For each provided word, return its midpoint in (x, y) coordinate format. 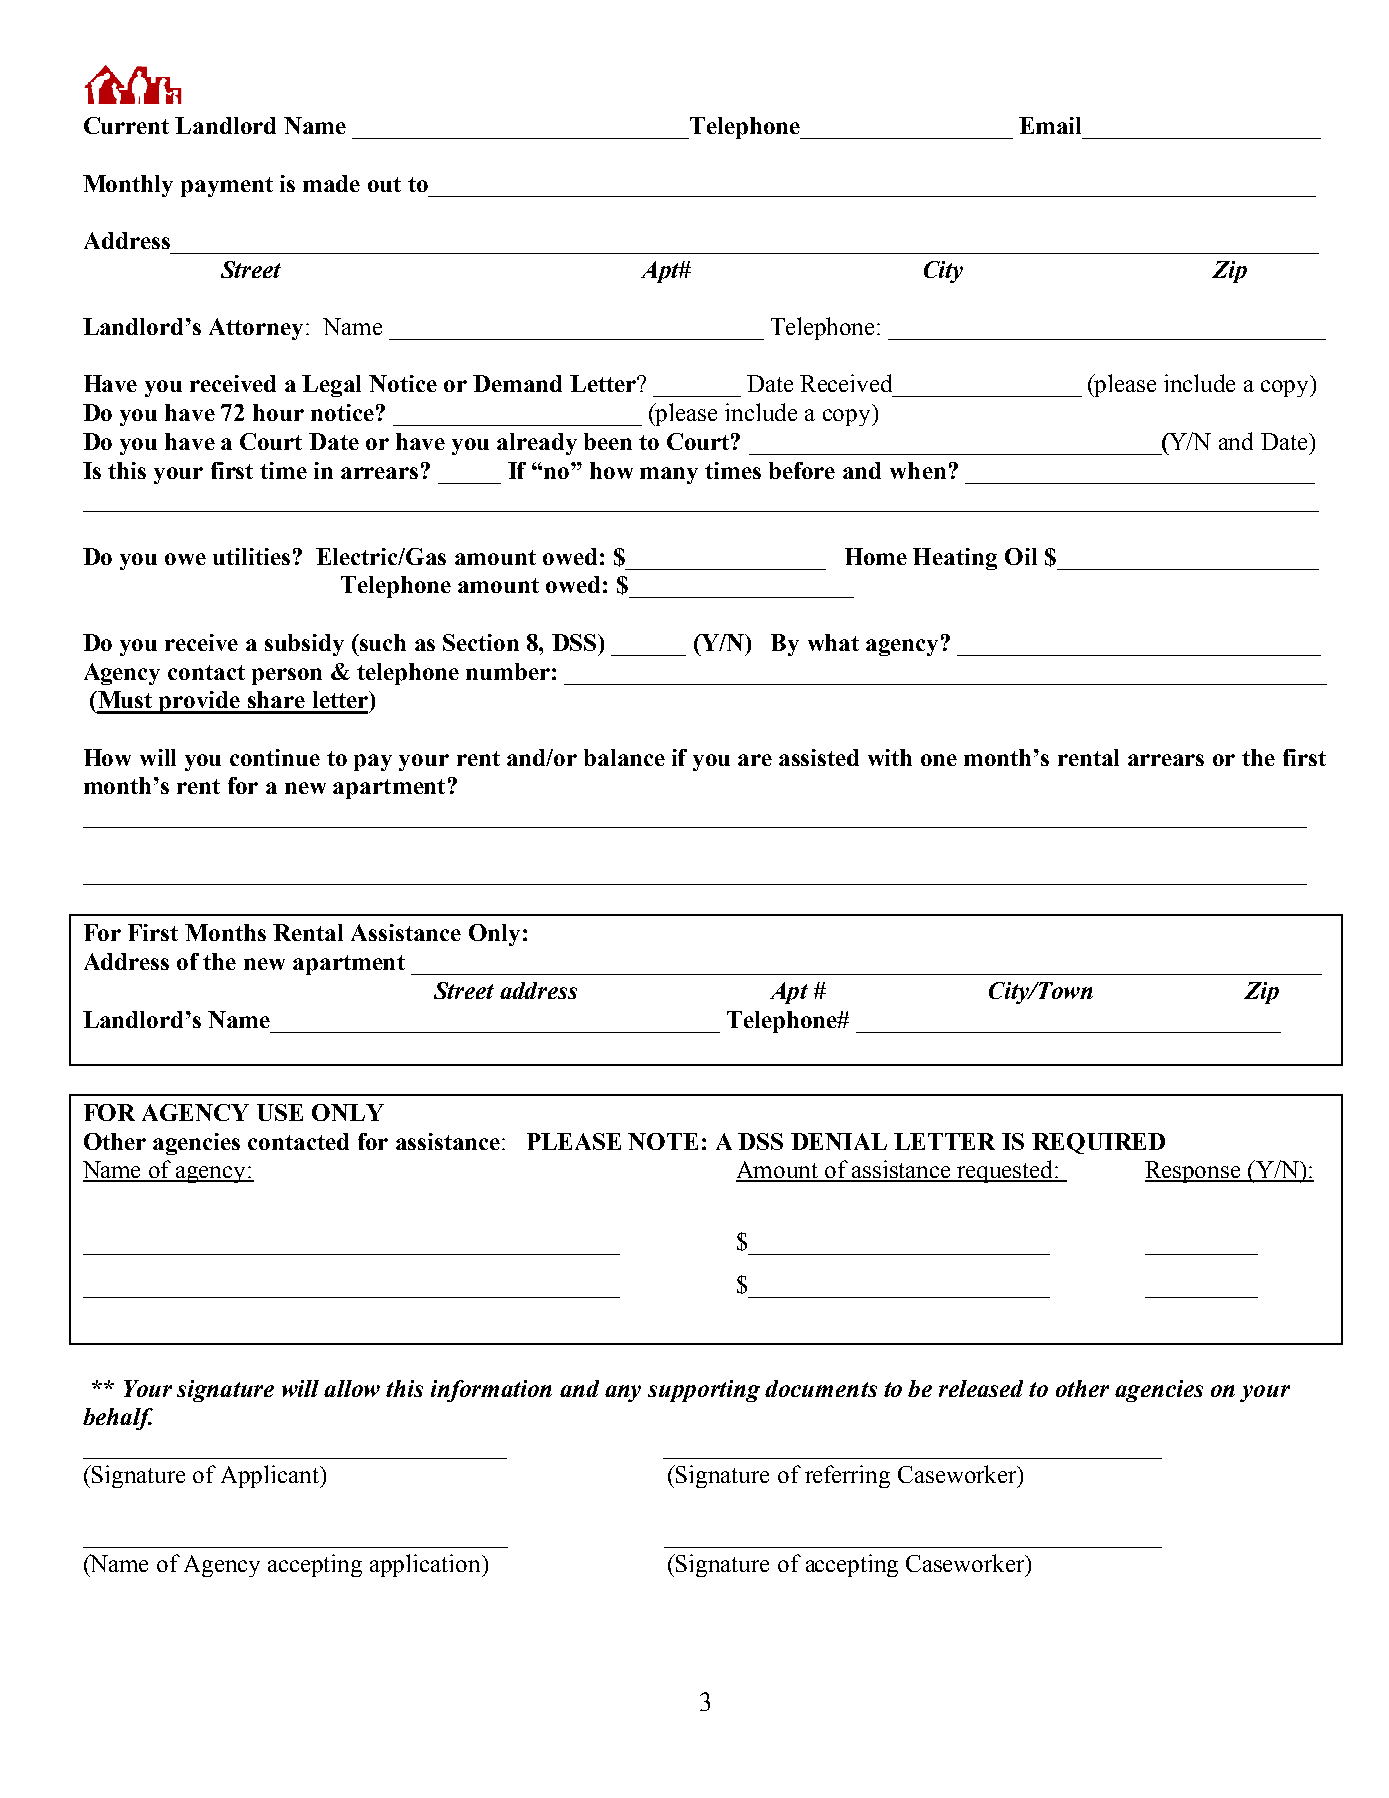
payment (227, 187)
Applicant (271, 1476)
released (981, 1388)
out (384, 184)
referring (847, 1476)
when (918, 470)
